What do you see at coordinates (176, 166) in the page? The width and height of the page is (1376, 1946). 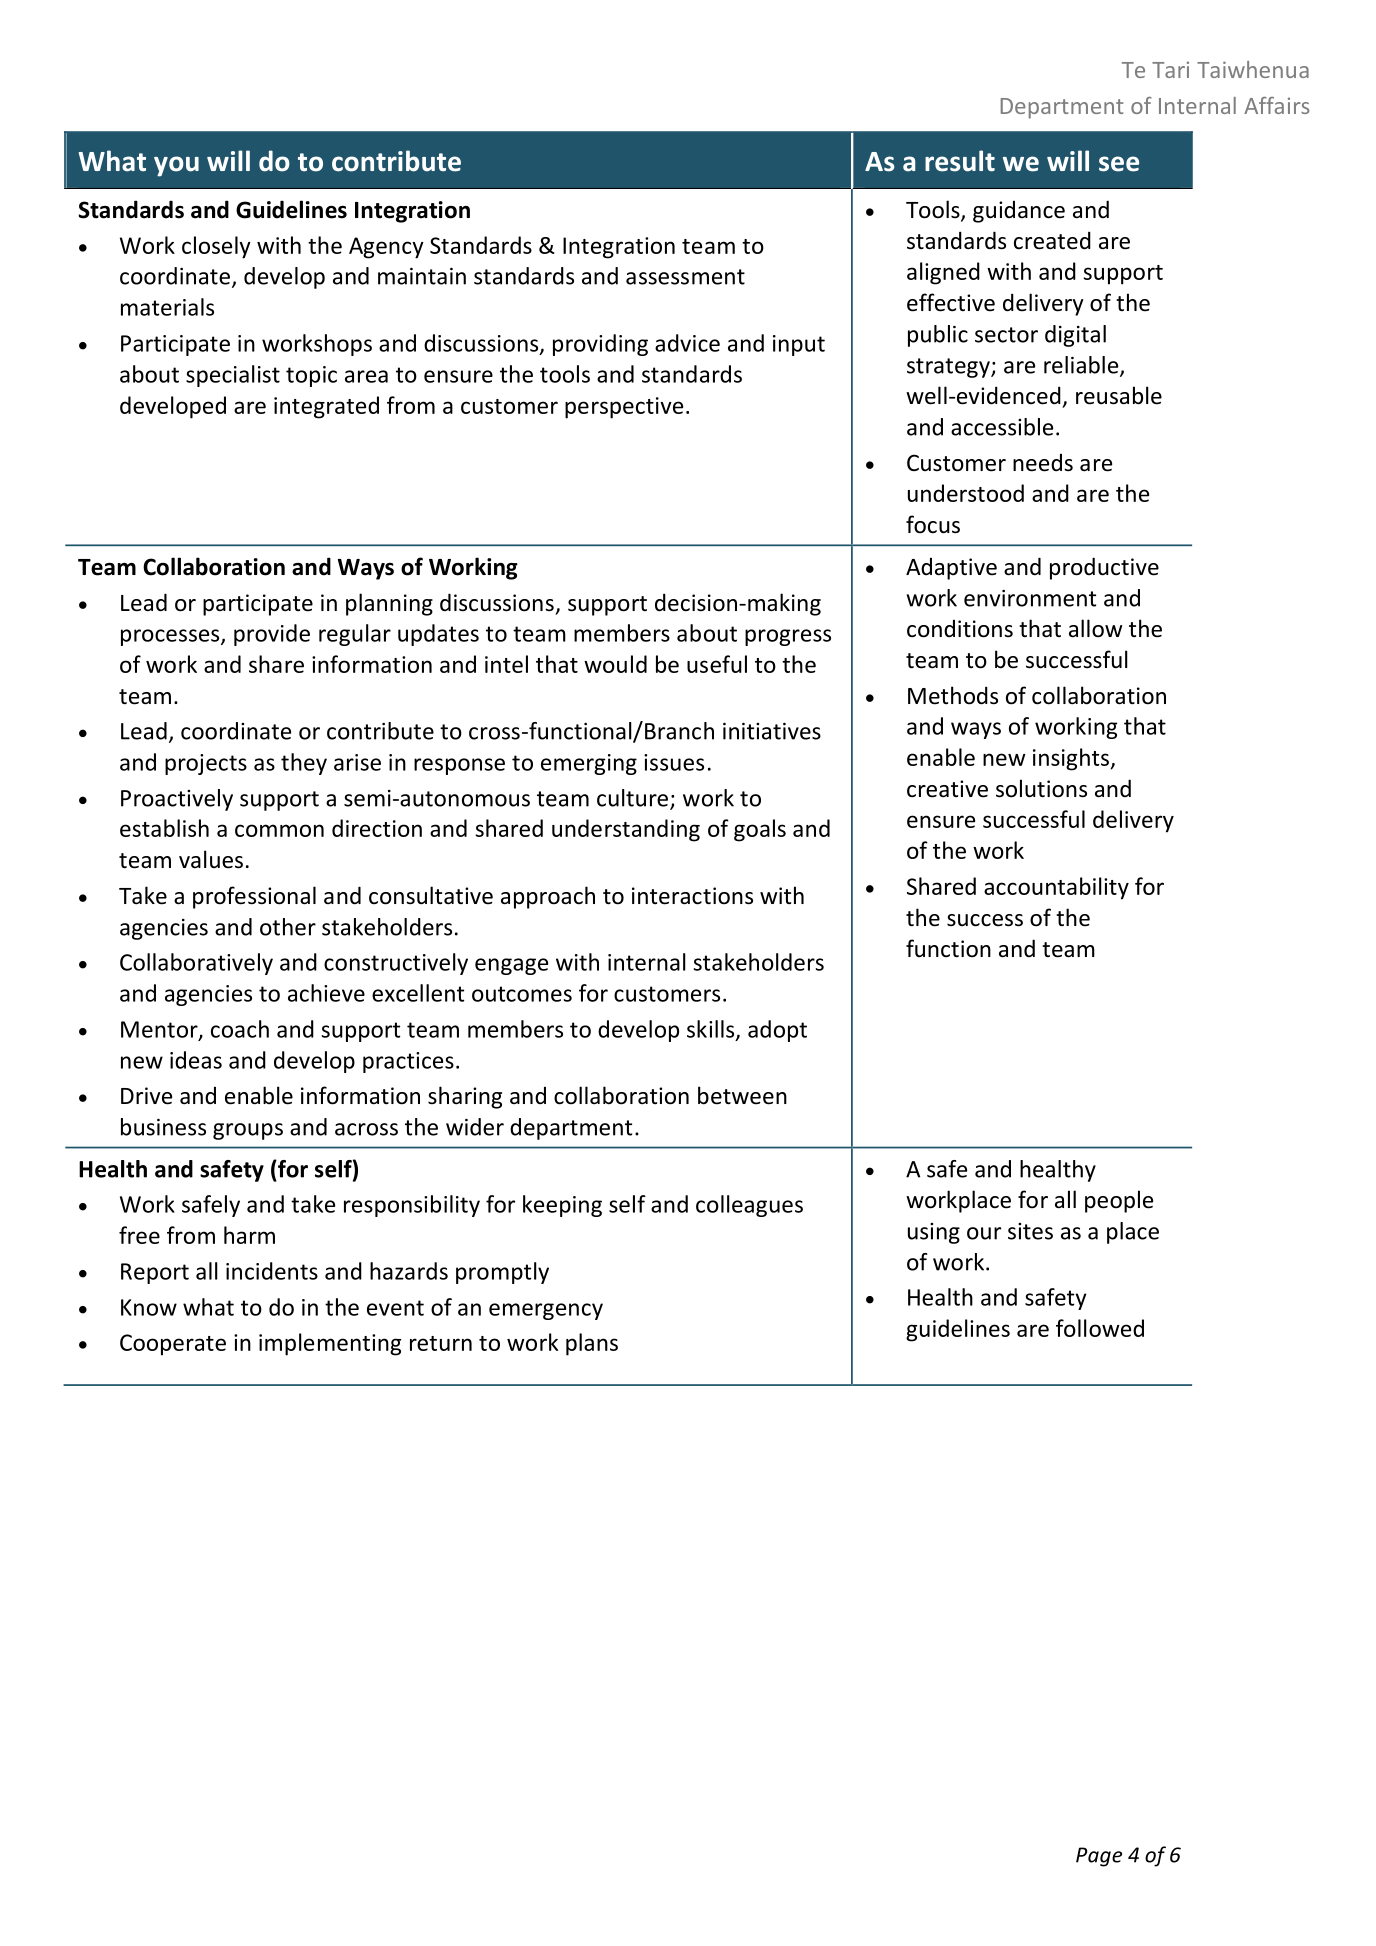 I see `you` at bounding box center [176, 166].
